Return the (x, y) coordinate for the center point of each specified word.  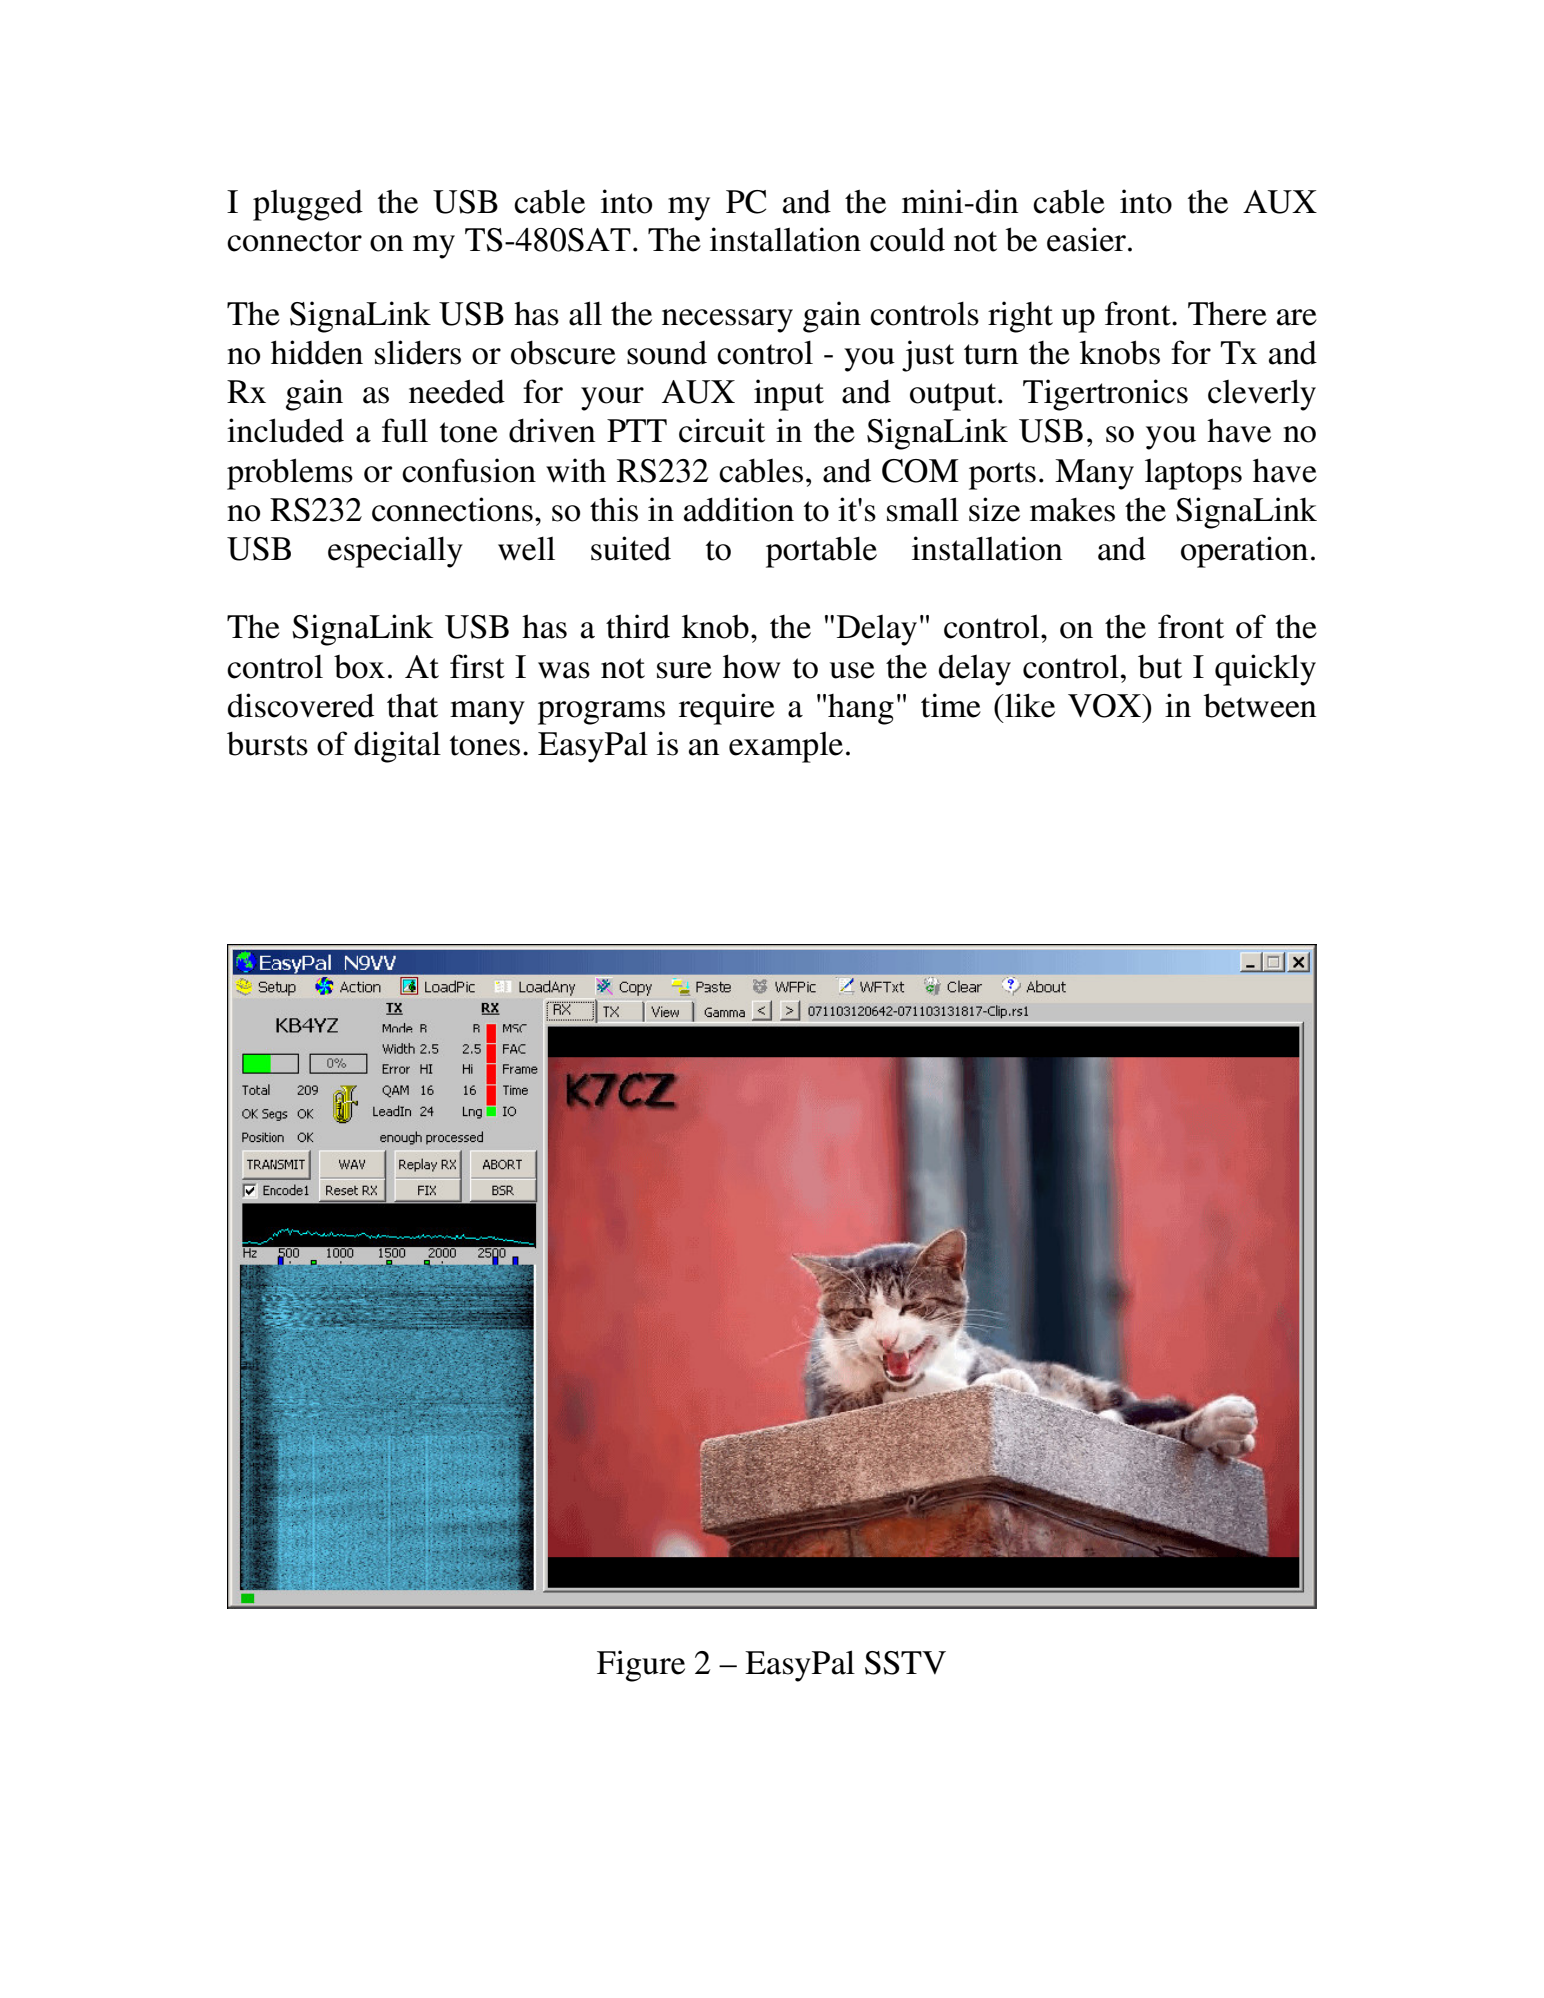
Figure (641, 1666)
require (727, 709)
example (786, 747)
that (412, 706)
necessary (727, 321)
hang (861, 709)
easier (1086, 239)
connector (294, 241)
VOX (1105, 706)
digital (397, 747)
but (1160, 667)
